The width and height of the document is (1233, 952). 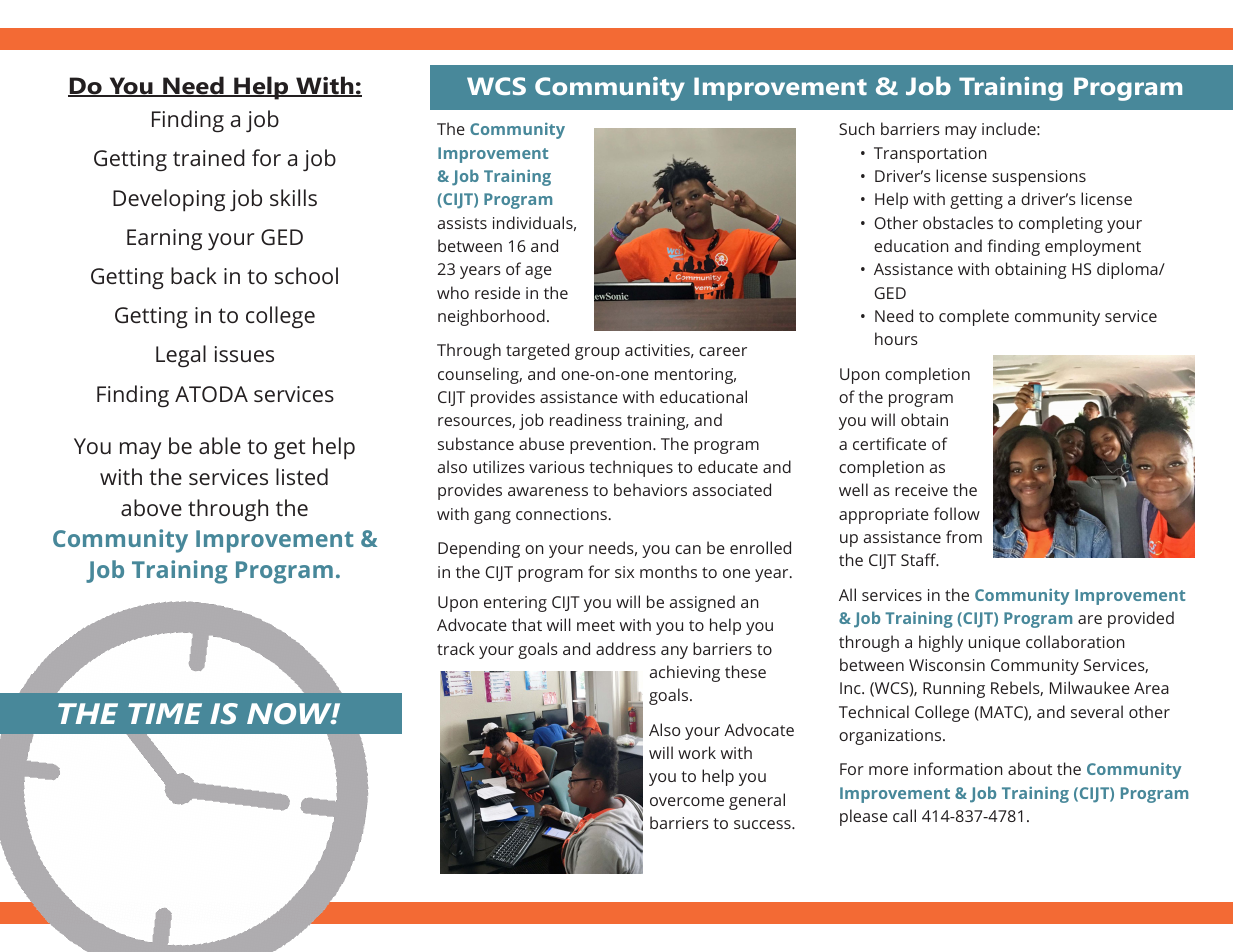 I want to click on Depending, so click(x=479, y=549).
